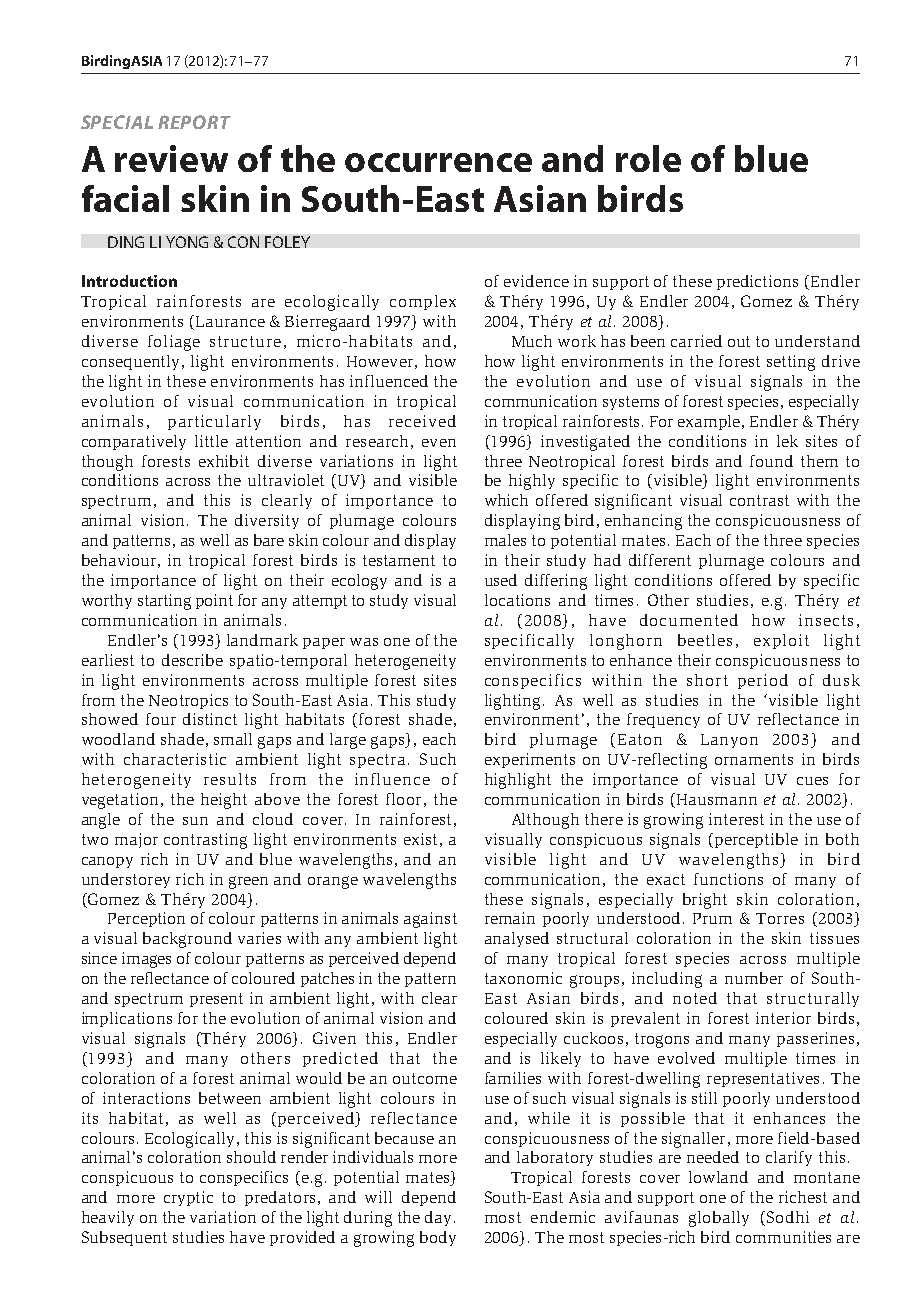 The image size is (914, 1316). Describe the element at coordinates (171, 158) in the screenshot. I see `review` at that location.
